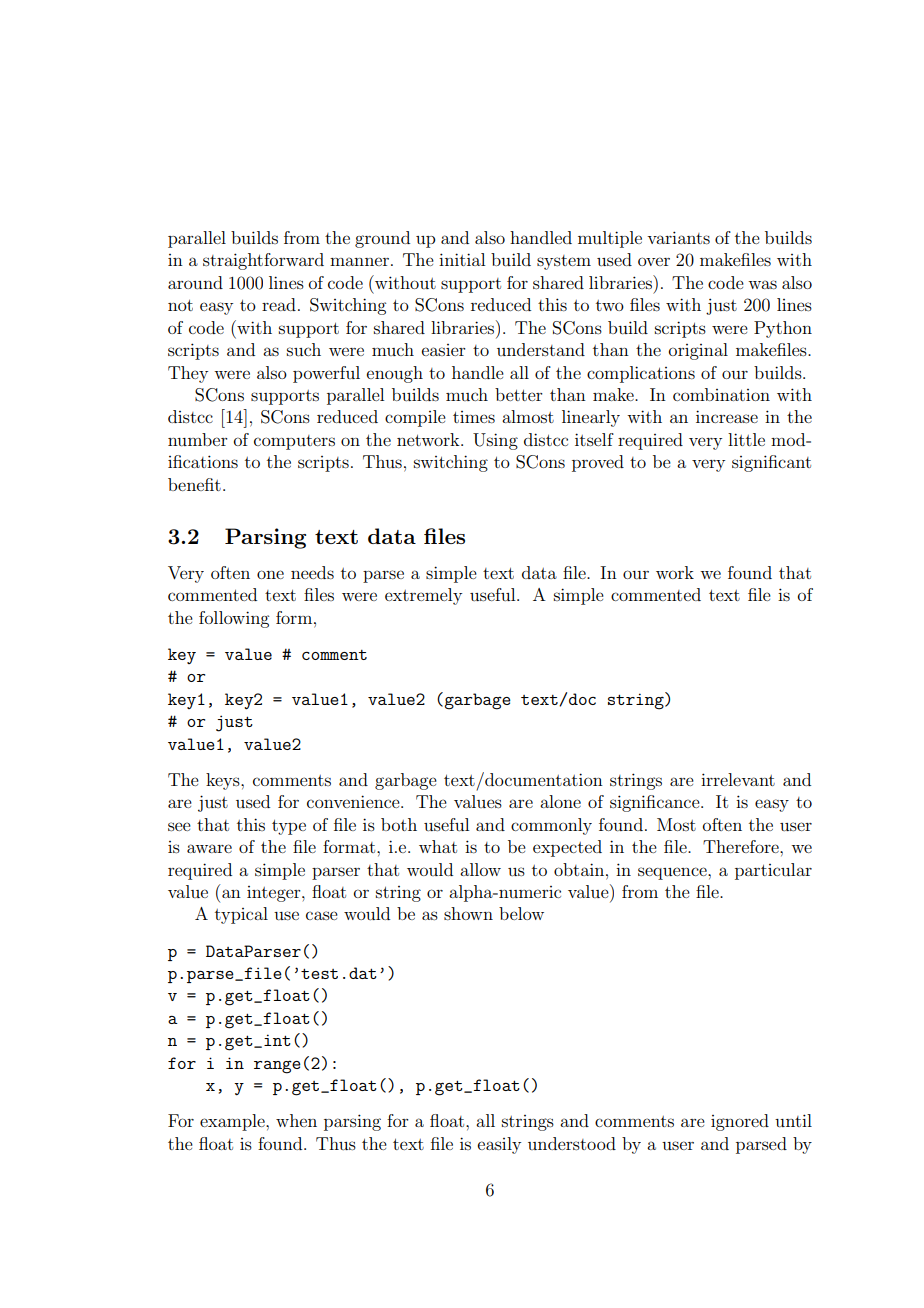  I want to click on irrelevant, so click(738, 779).
